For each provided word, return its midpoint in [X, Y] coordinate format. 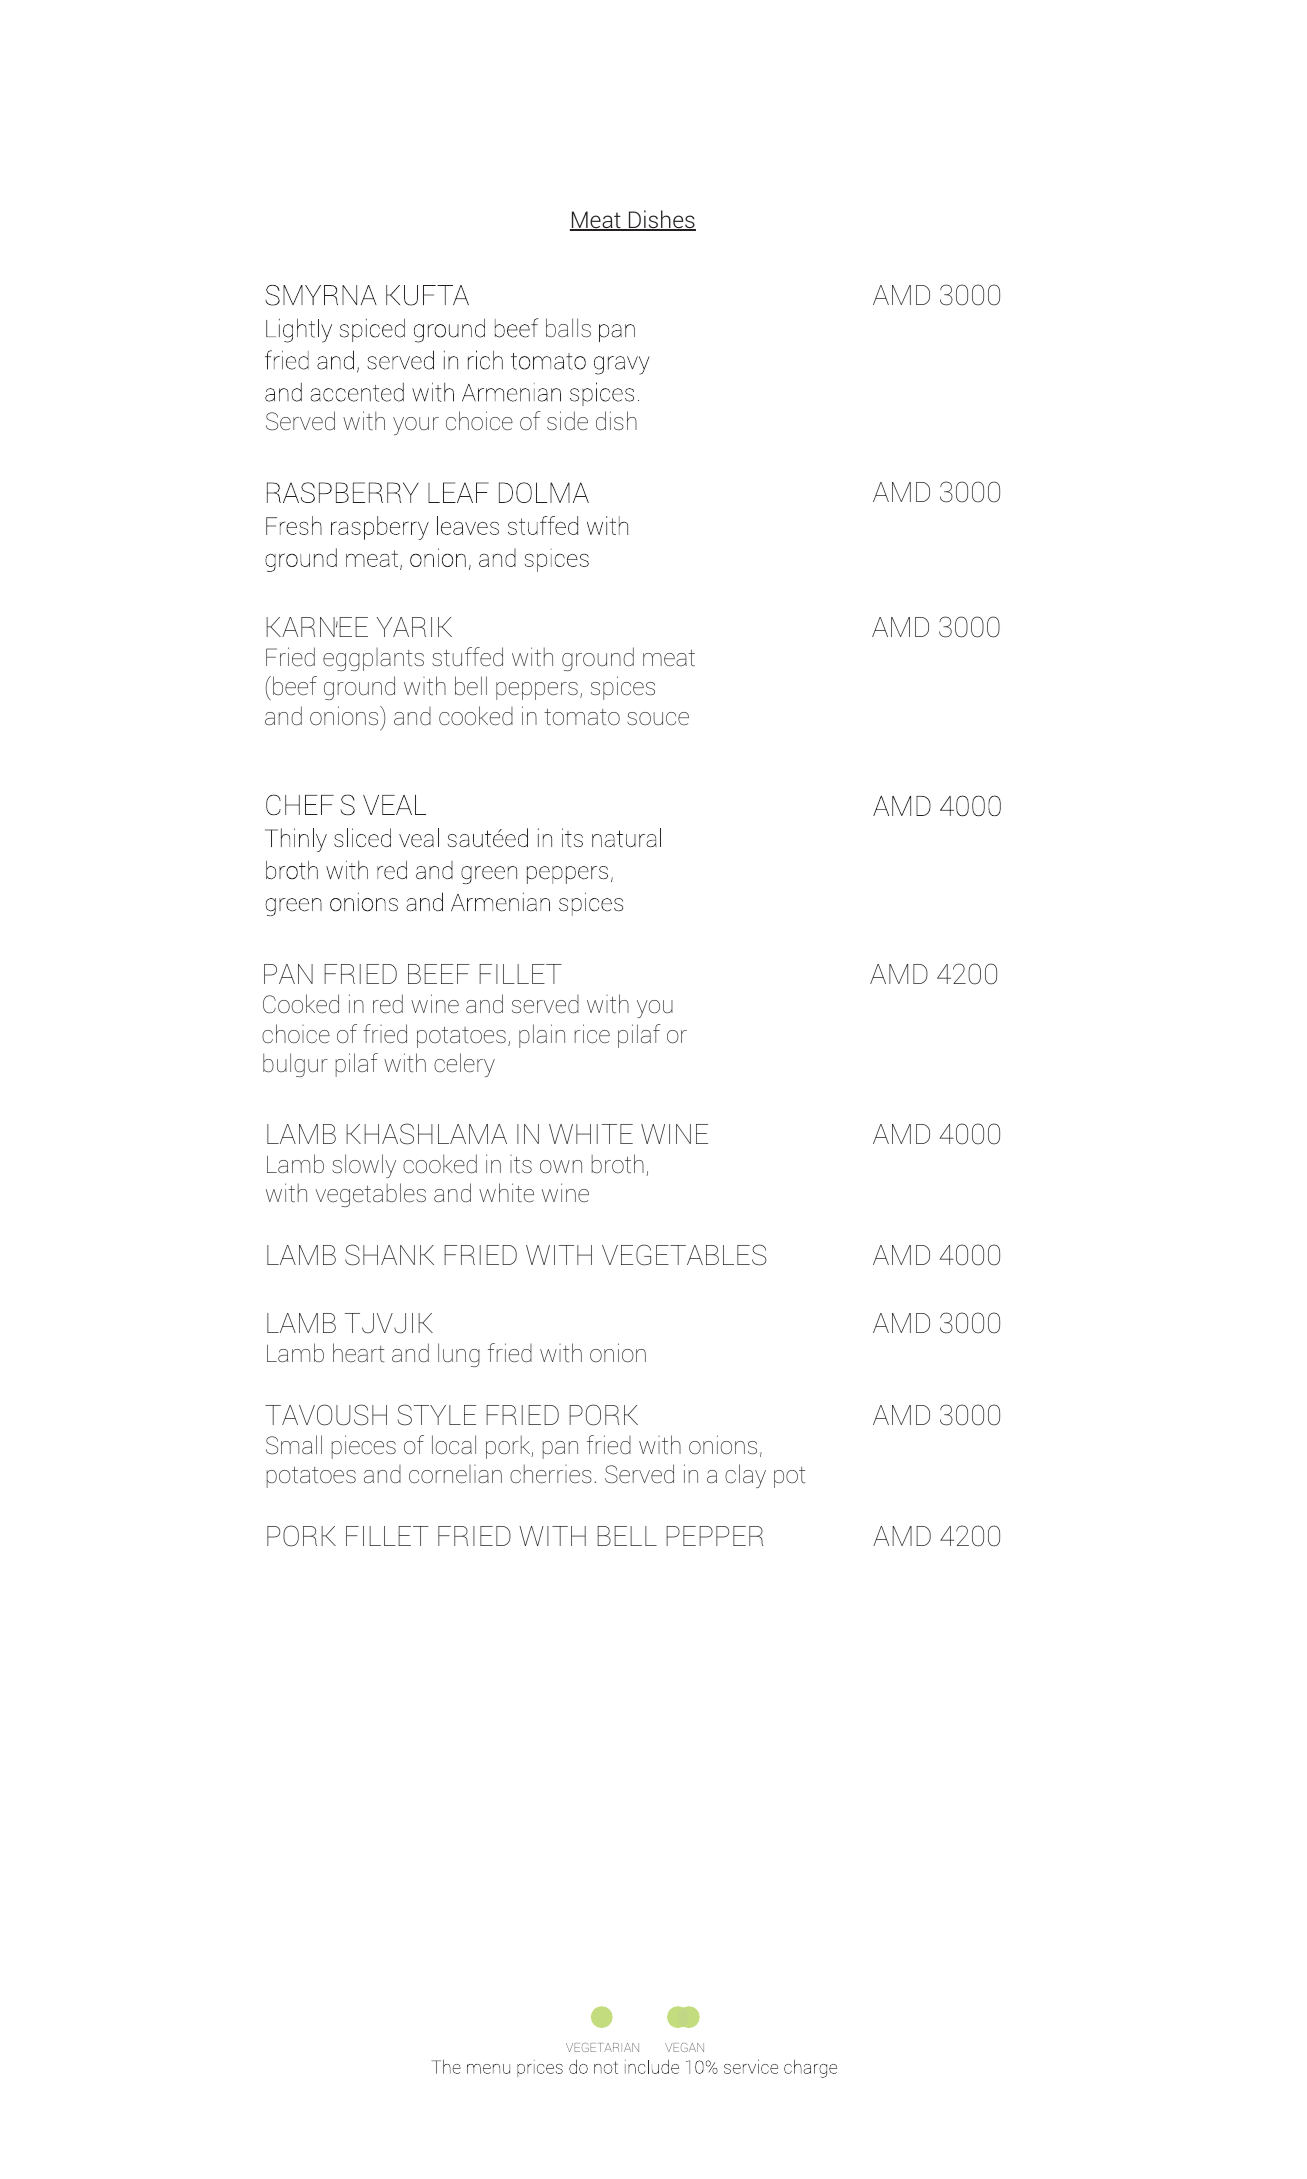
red [388, 1004]
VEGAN [684, 2047]
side [567, 421]
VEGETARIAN [602, 2047]
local [454, 1445]
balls [568, 327]
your [416, 426]
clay [745, 1476]
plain [542, 1036]
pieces [363, 1447]
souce [658, 719]
